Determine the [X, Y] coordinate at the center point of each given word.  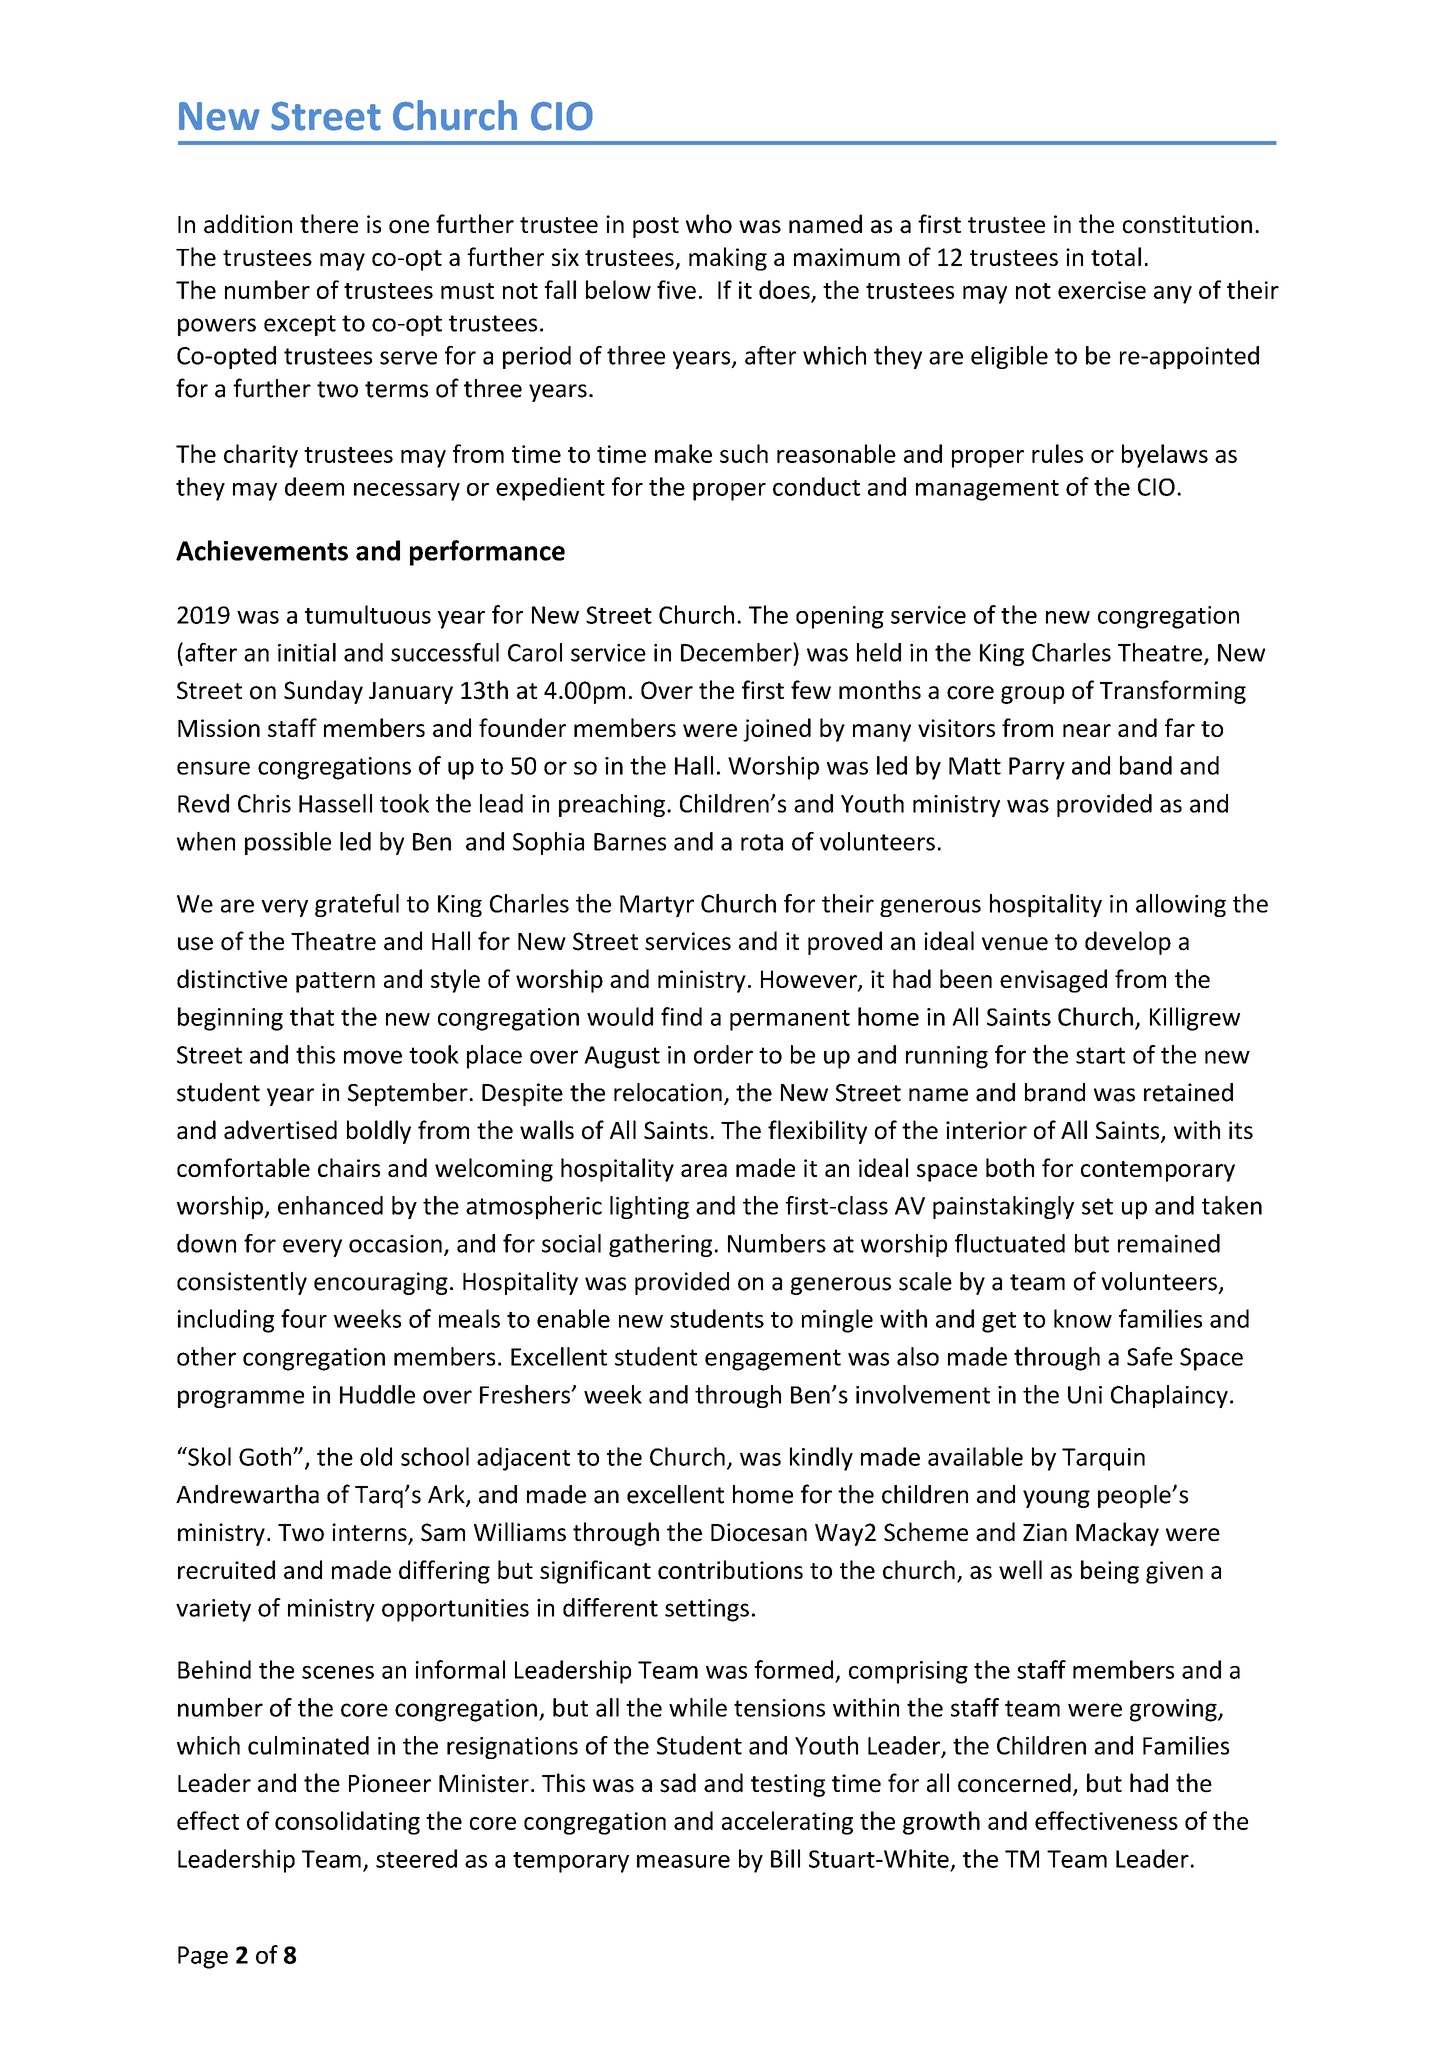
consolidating [347, 1823]
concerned [1014, 1783]
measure [683, 1861]
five [676, 289]
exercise [1102, 290]
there [329, 224]
